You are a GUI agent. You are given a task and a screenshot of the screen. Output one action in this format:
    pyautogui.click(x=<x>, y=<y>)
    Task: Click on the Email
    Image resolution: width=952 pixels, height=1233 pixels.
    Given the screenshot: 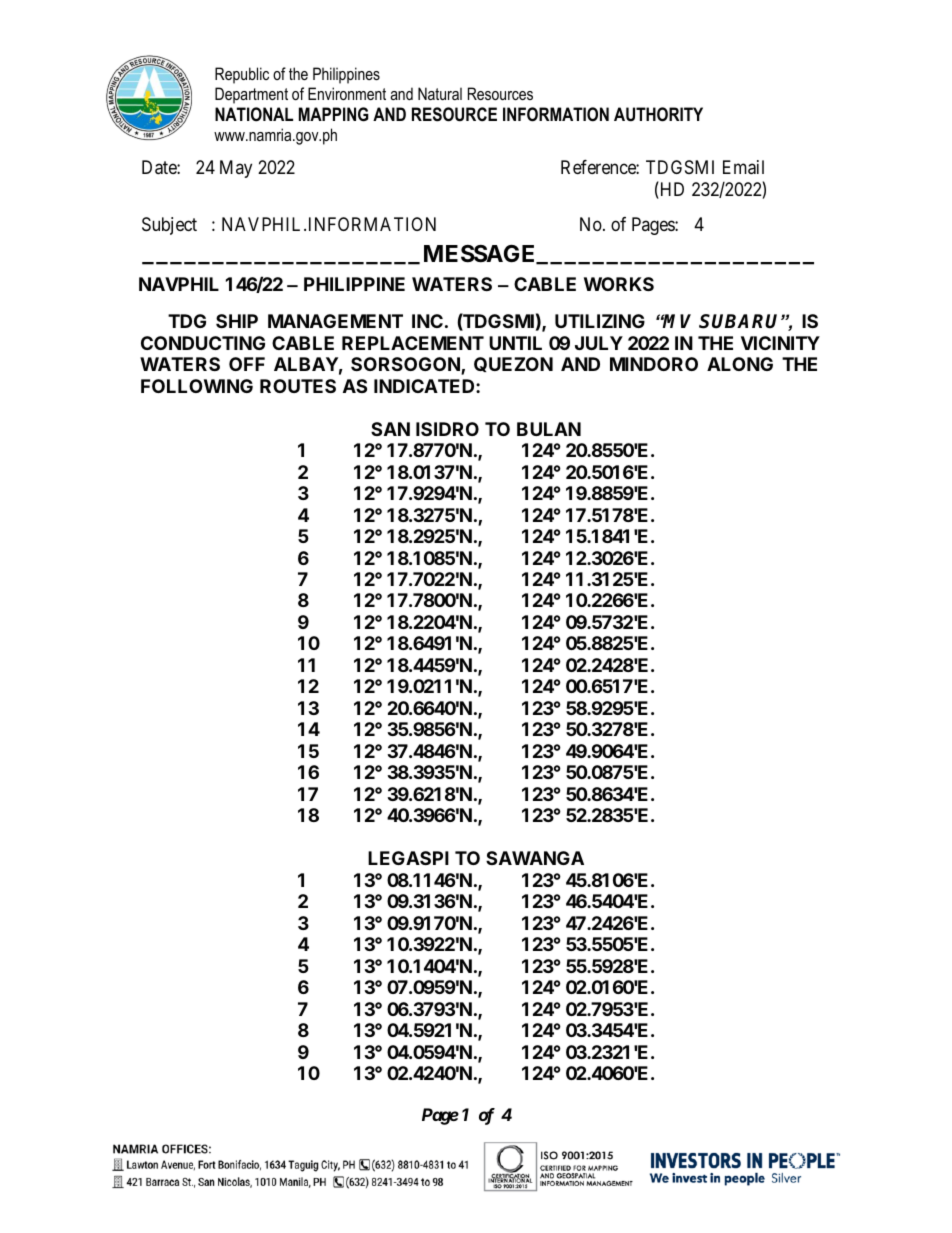 What is the action you would take?
    pyautogui.click(x=743, y=167)
